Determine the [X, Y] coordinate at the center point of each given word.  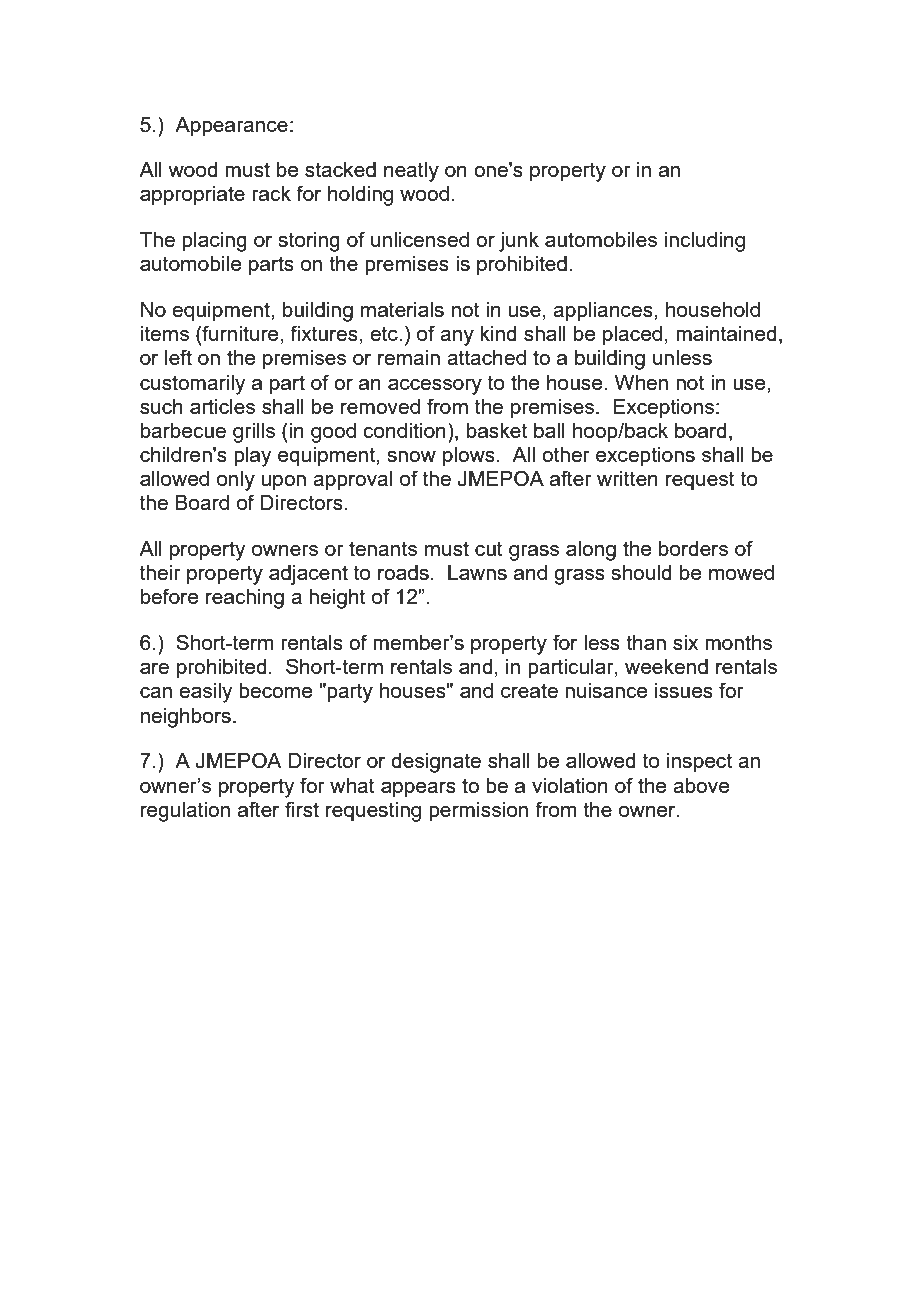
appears [418, 790]
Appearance [231, 127]
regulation [185, 812]
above [701, 785]
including [705, 242]
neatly [411, 172]
